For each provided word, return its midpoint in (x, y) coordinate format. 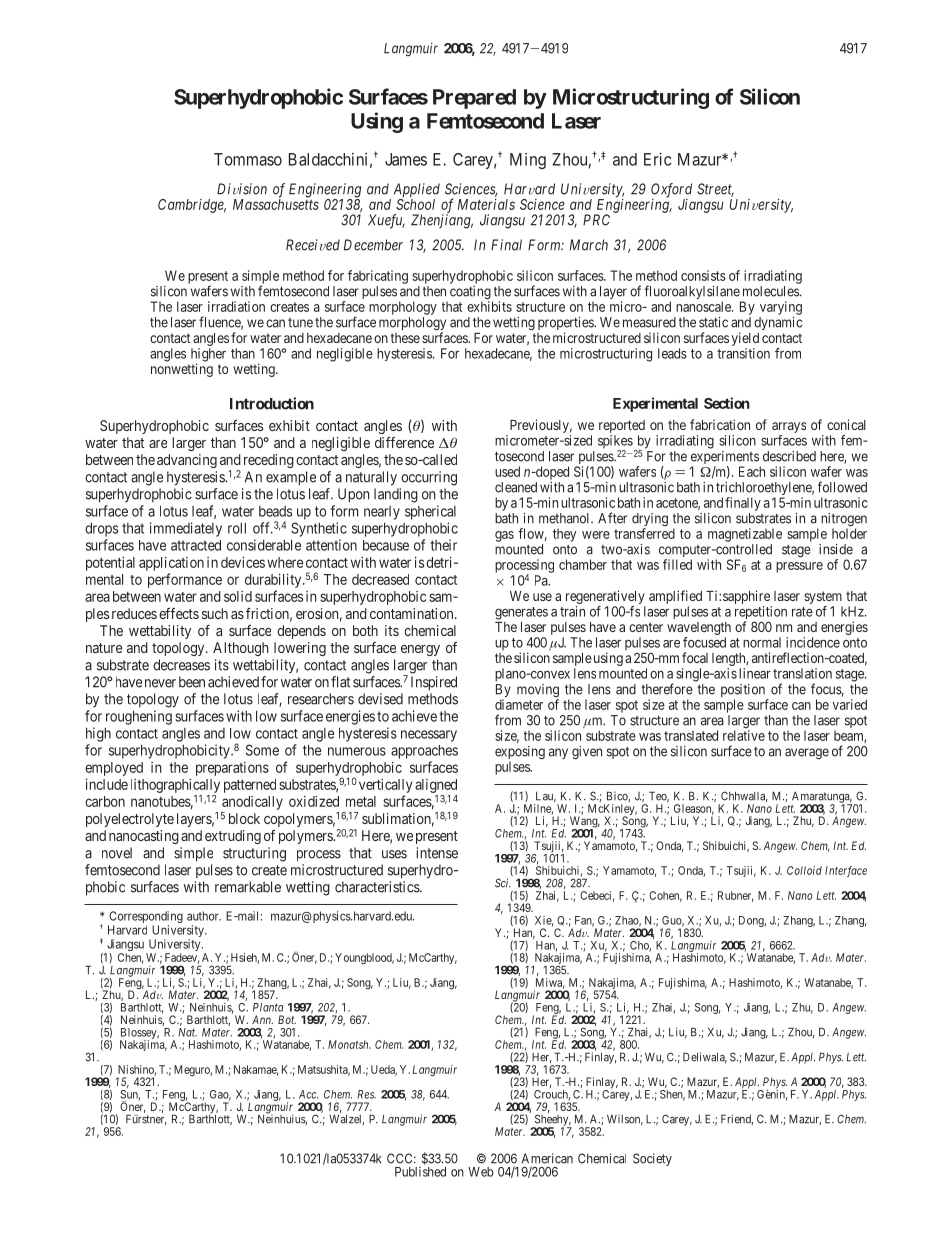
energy (420, 650)
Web (481, 1172)
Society (652, 1159)
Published (420, 1172)
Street (715, 190)
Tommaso (248, 159)
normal (762, 642)
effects (179, 613)
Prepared (474, 99)
